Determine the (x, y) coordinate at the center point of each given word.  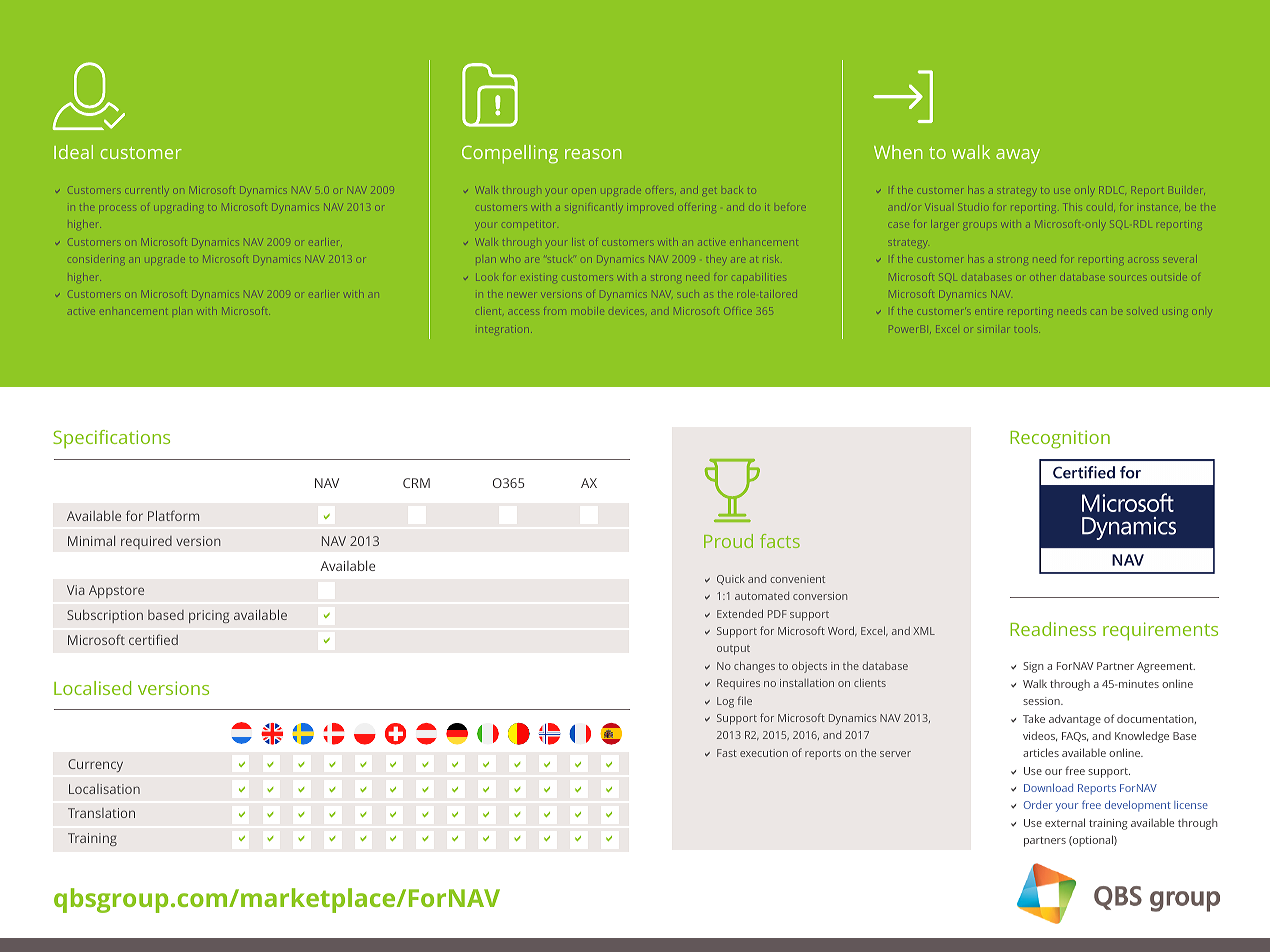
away (1018, 156)
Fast (727, 753)
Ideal (73, 152)
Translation (101, 813)
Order (1038, 805)
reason (593, 154)
